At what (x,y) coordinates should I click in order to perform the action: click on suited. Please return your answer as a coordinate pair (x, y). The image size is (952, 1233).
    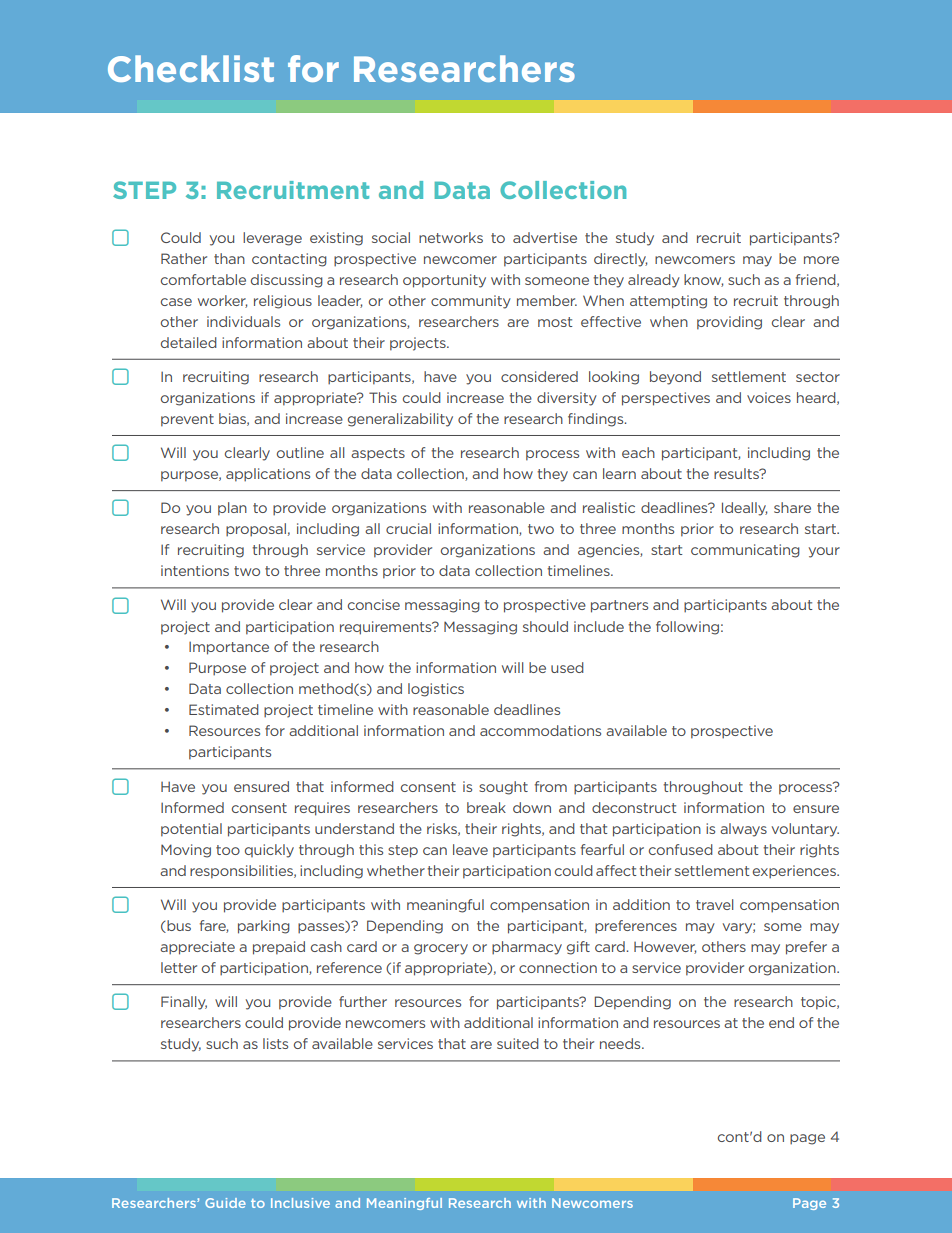
    Looking at the image, I should click on (518, 1043).
